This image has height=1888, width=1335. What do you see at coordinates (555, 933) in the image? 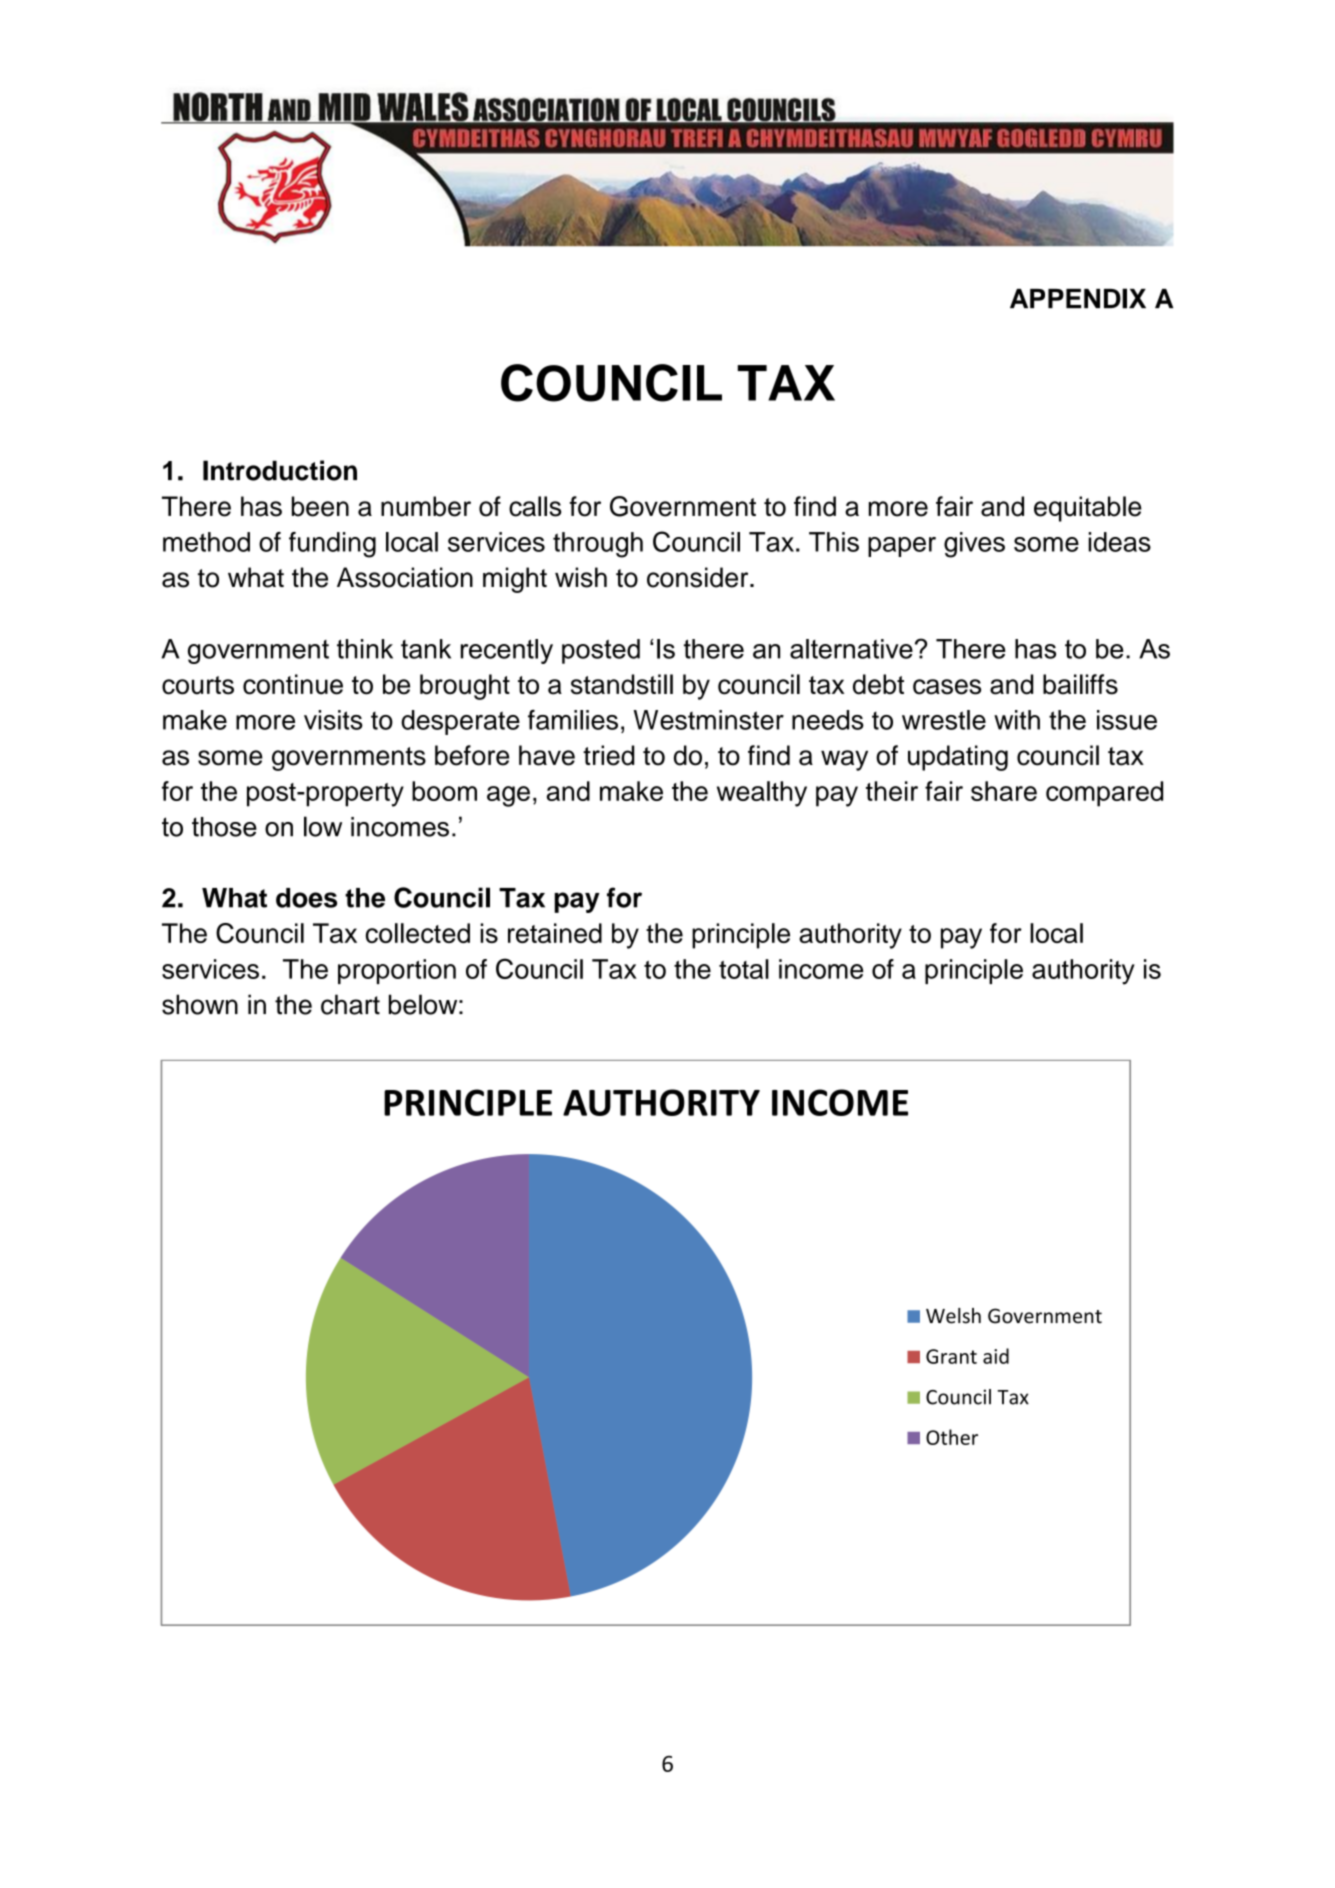
I see `retained` at bounding box center [555, 933].
